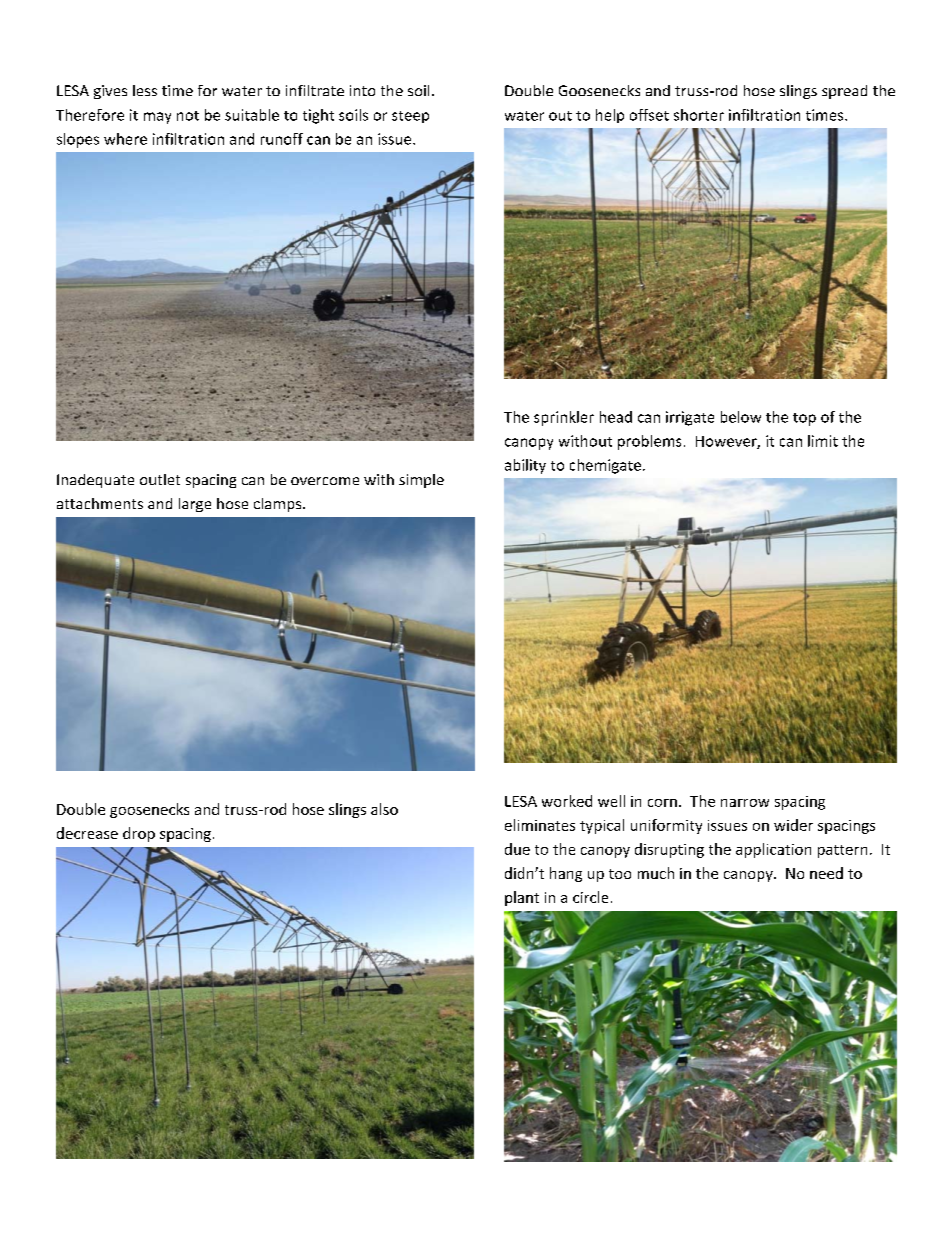 The image size is (952, 1233). I want to click on drop, so click(139, 834).
